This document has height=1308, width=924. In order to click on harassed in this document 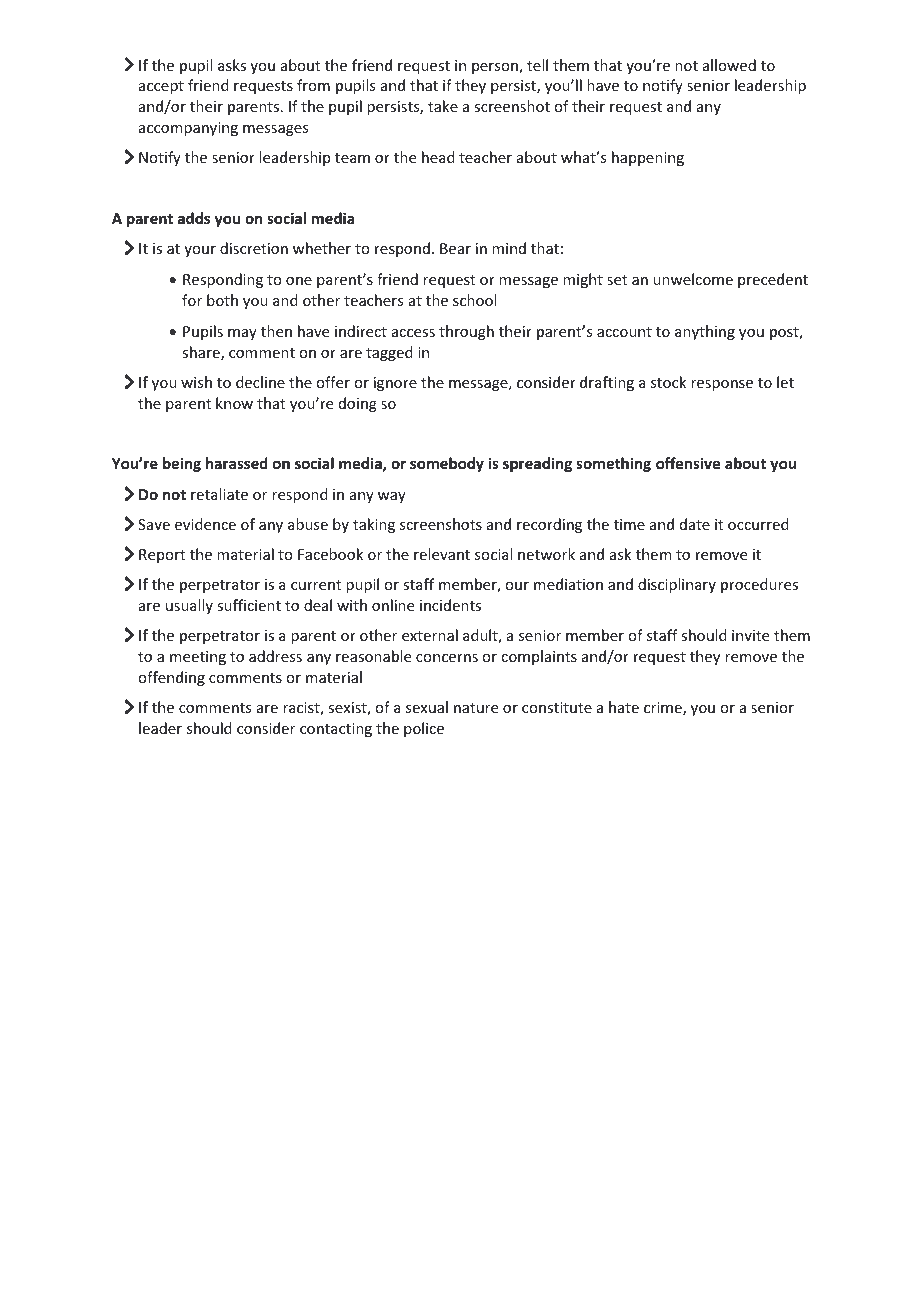, I will do `click(237, 463)`.
